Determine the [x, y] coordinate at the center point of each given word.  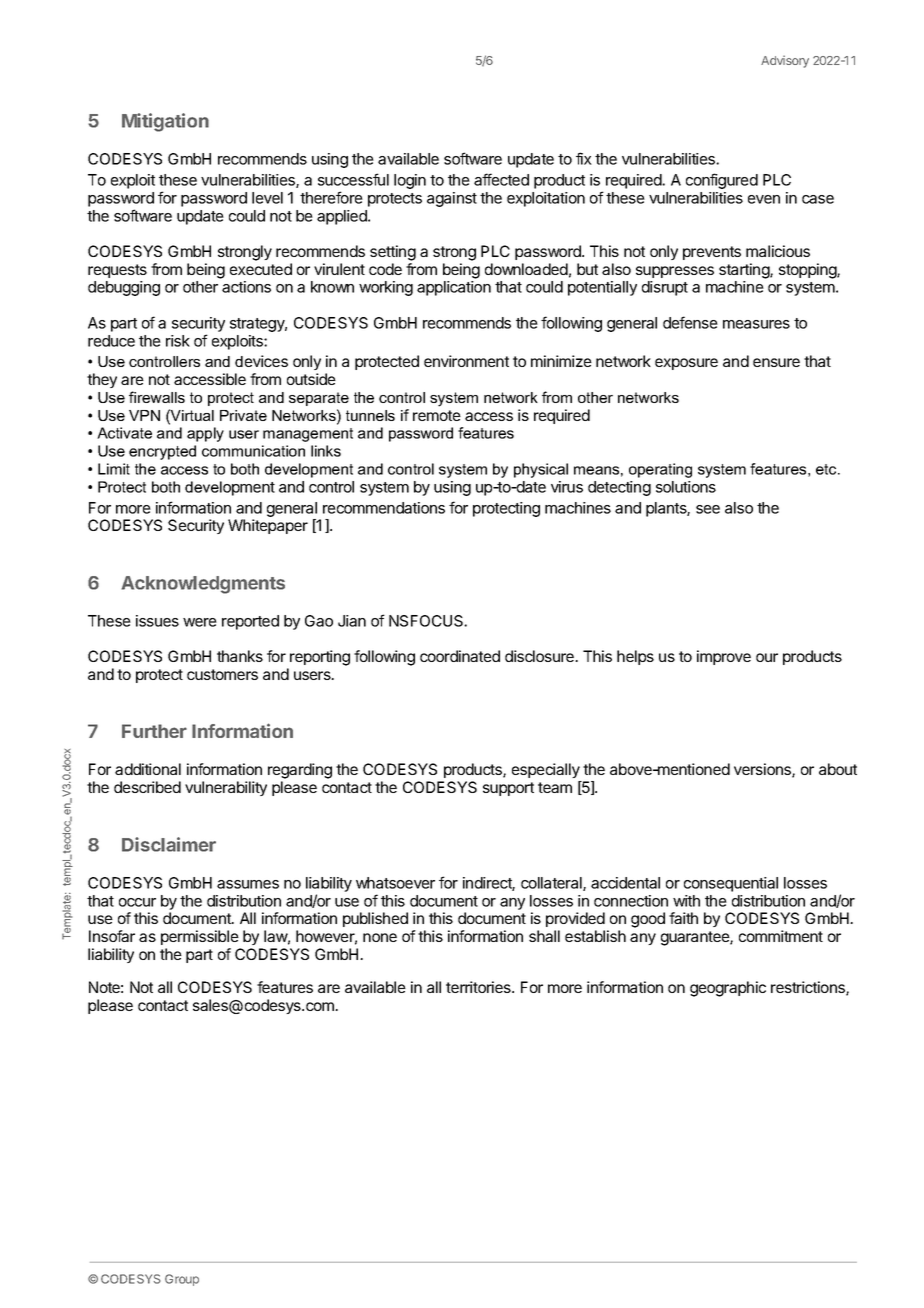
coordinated [460, 656]
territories [479, 987]
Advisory [785, 61]
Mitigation [165, 122]
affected [501, 179]
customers [222, 674]
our [767, 657]
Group [182, 1280]
